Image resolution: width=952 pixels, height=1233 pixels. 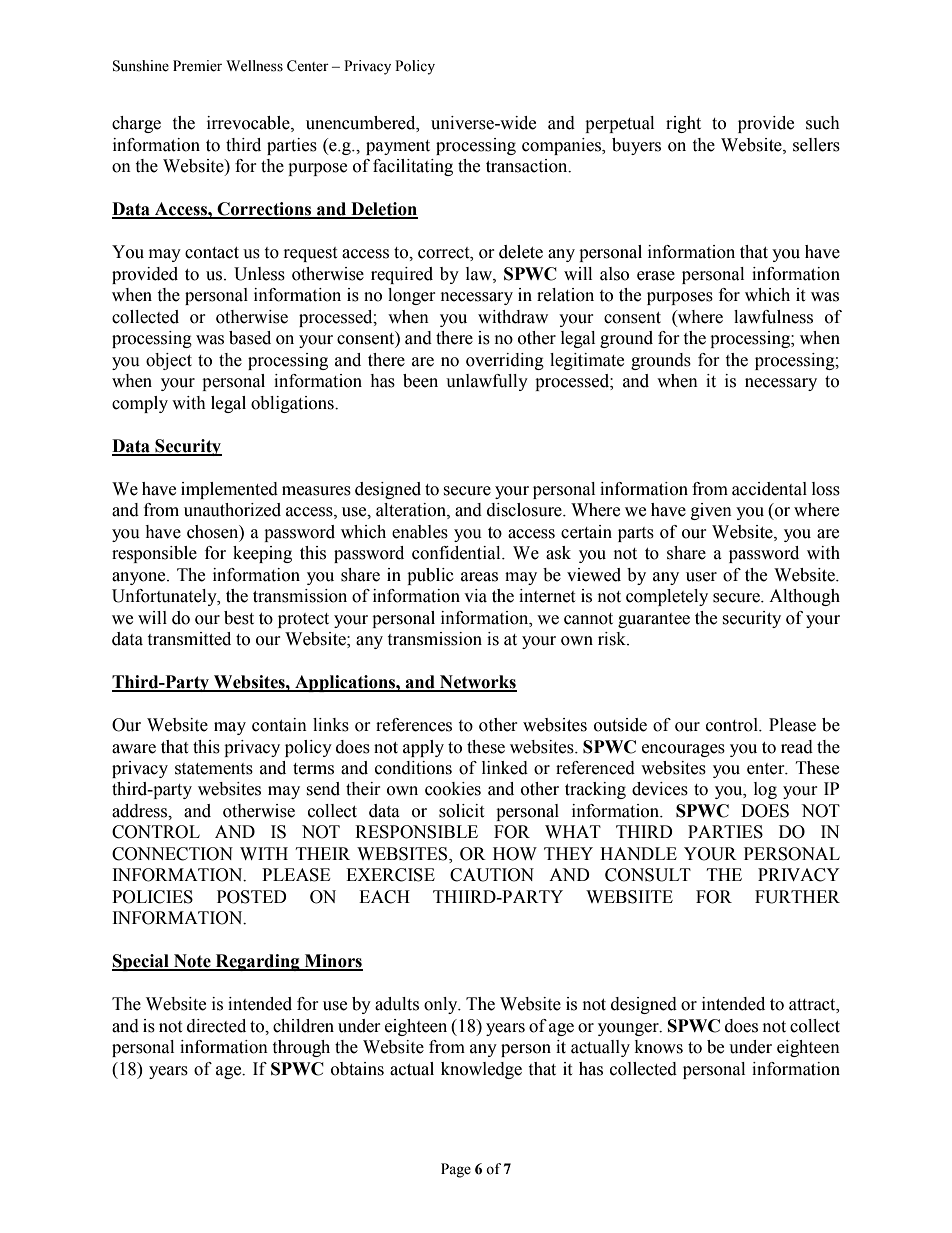 I want to click on user, so click(x=701, y=577).
